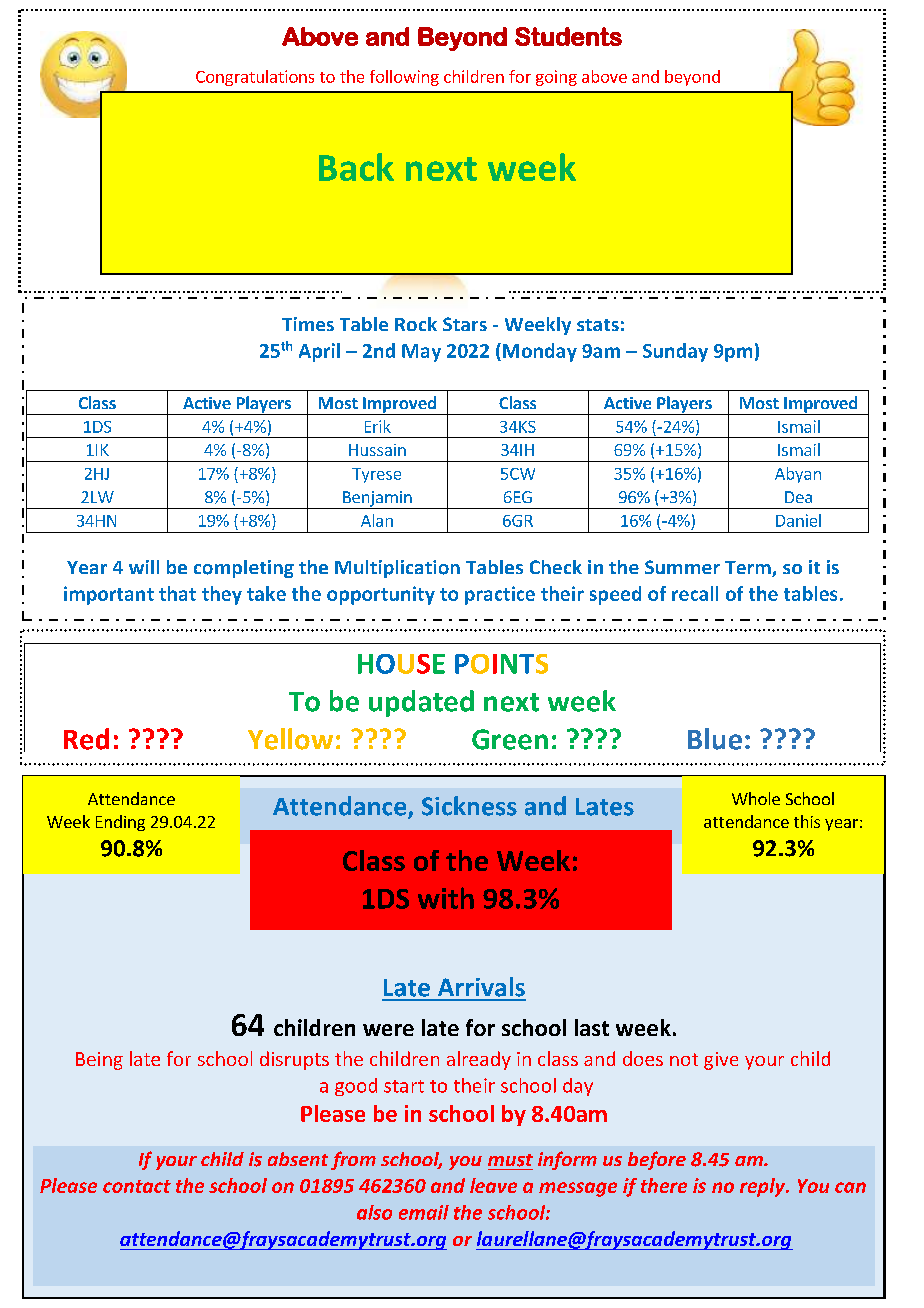  Describe the element at coordinates (137, 1186) in the page. I see `contact` at that location.
